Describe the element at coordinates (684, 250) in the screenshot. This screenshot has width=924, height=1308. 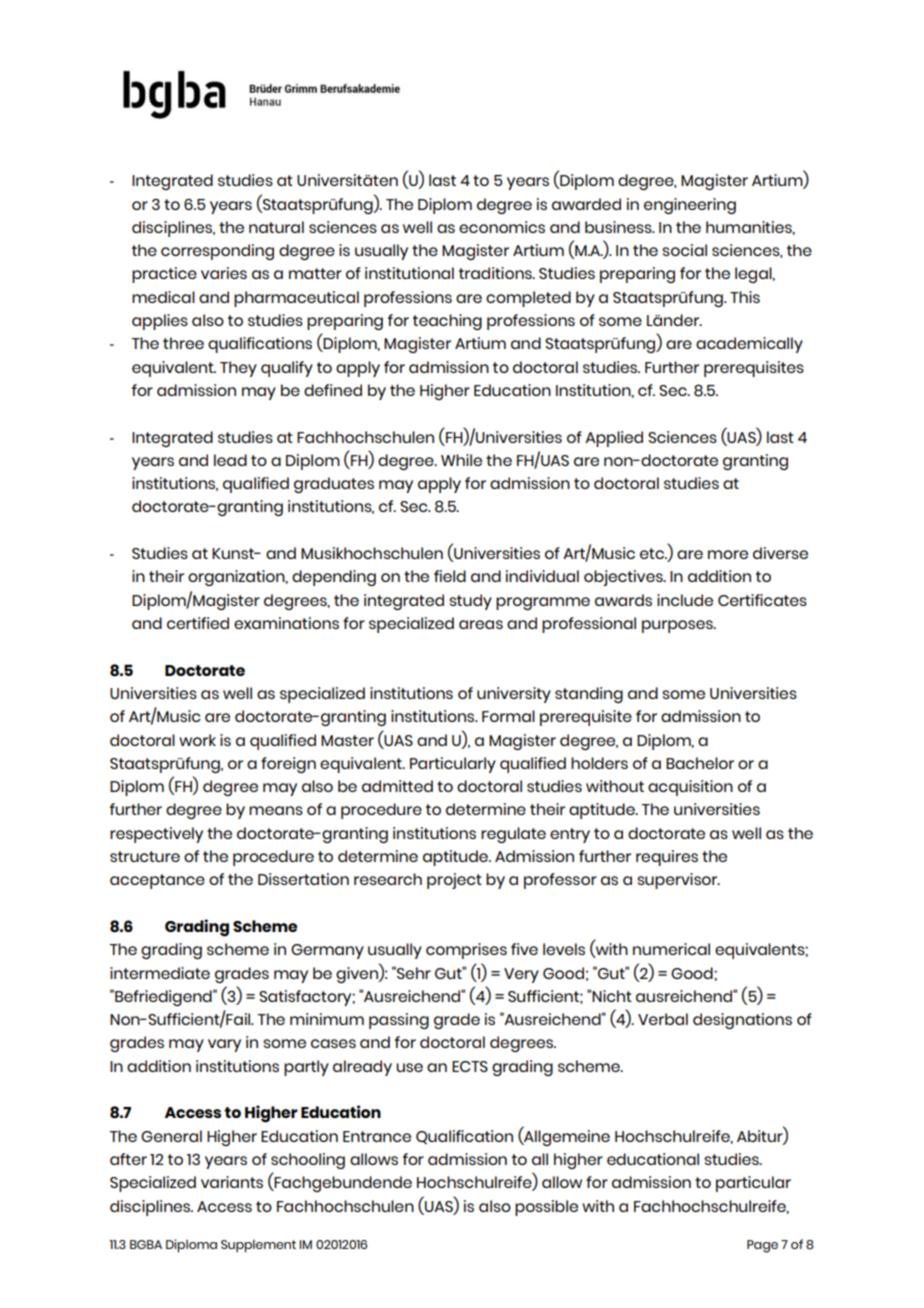
I see `social` at that location.
